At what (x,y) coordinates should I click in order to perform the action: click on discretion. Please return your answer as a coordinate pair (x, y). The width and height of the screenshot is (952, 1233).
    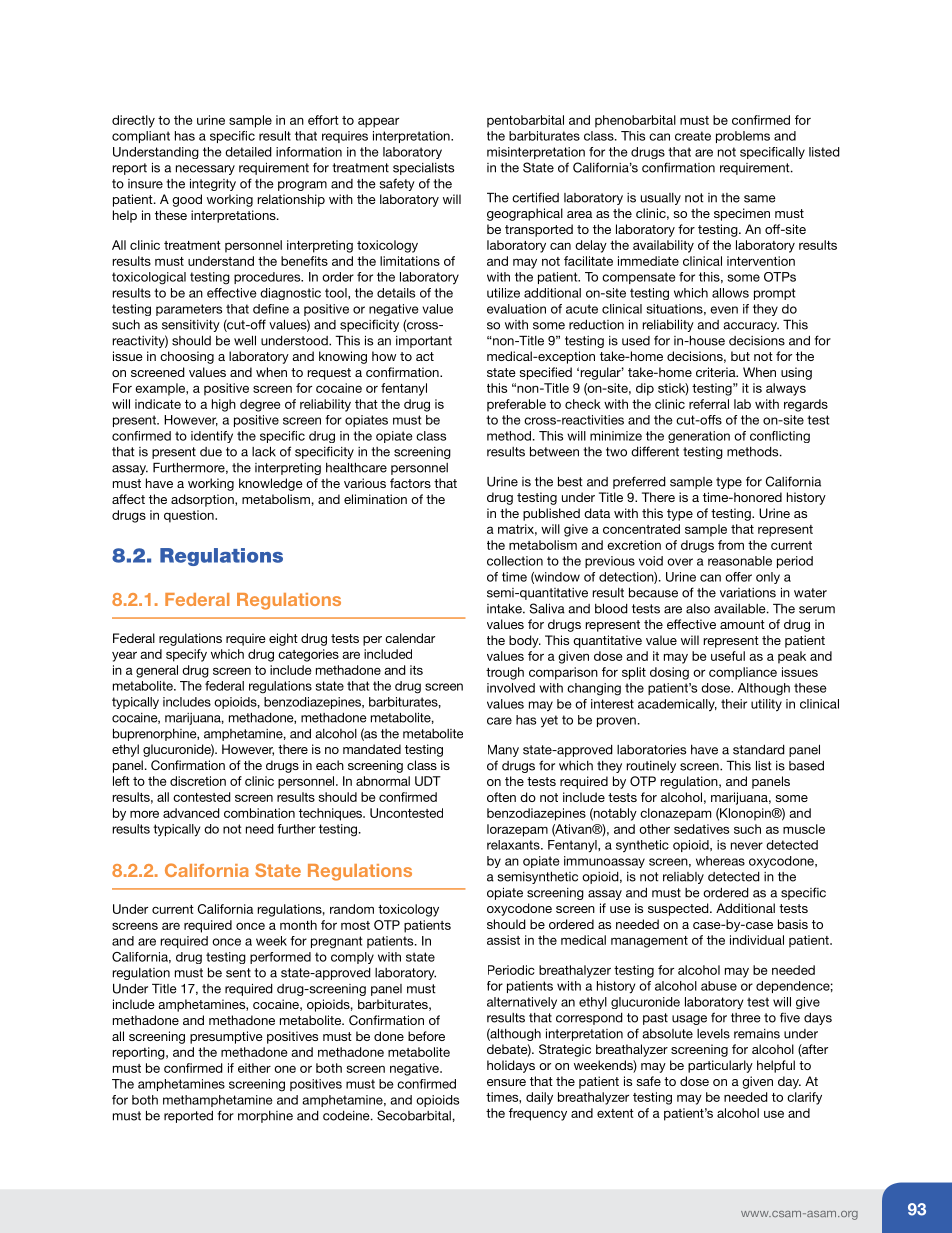
    Looking at the image, I should click on (198, 781).
